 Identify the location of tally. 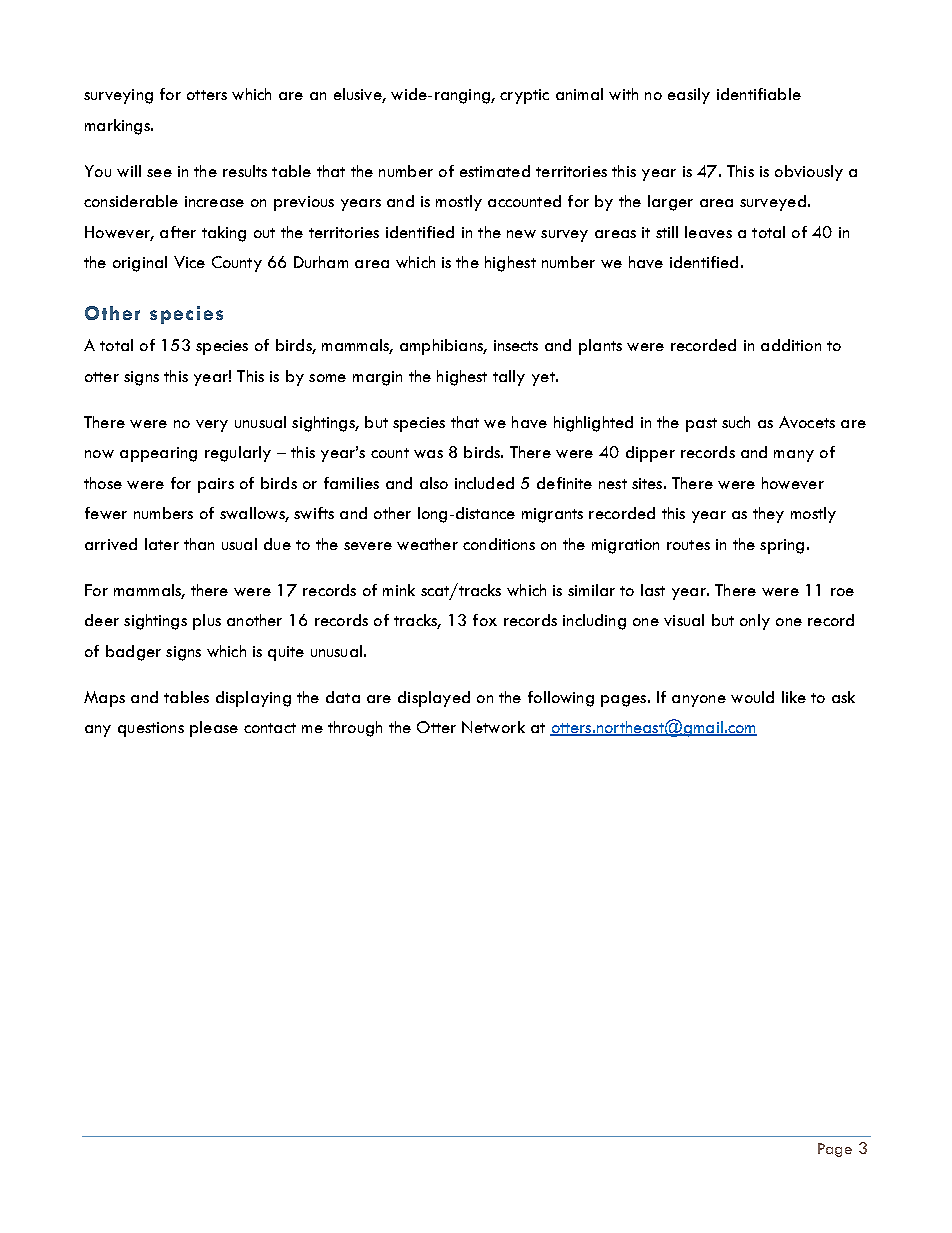
(509, 378).
